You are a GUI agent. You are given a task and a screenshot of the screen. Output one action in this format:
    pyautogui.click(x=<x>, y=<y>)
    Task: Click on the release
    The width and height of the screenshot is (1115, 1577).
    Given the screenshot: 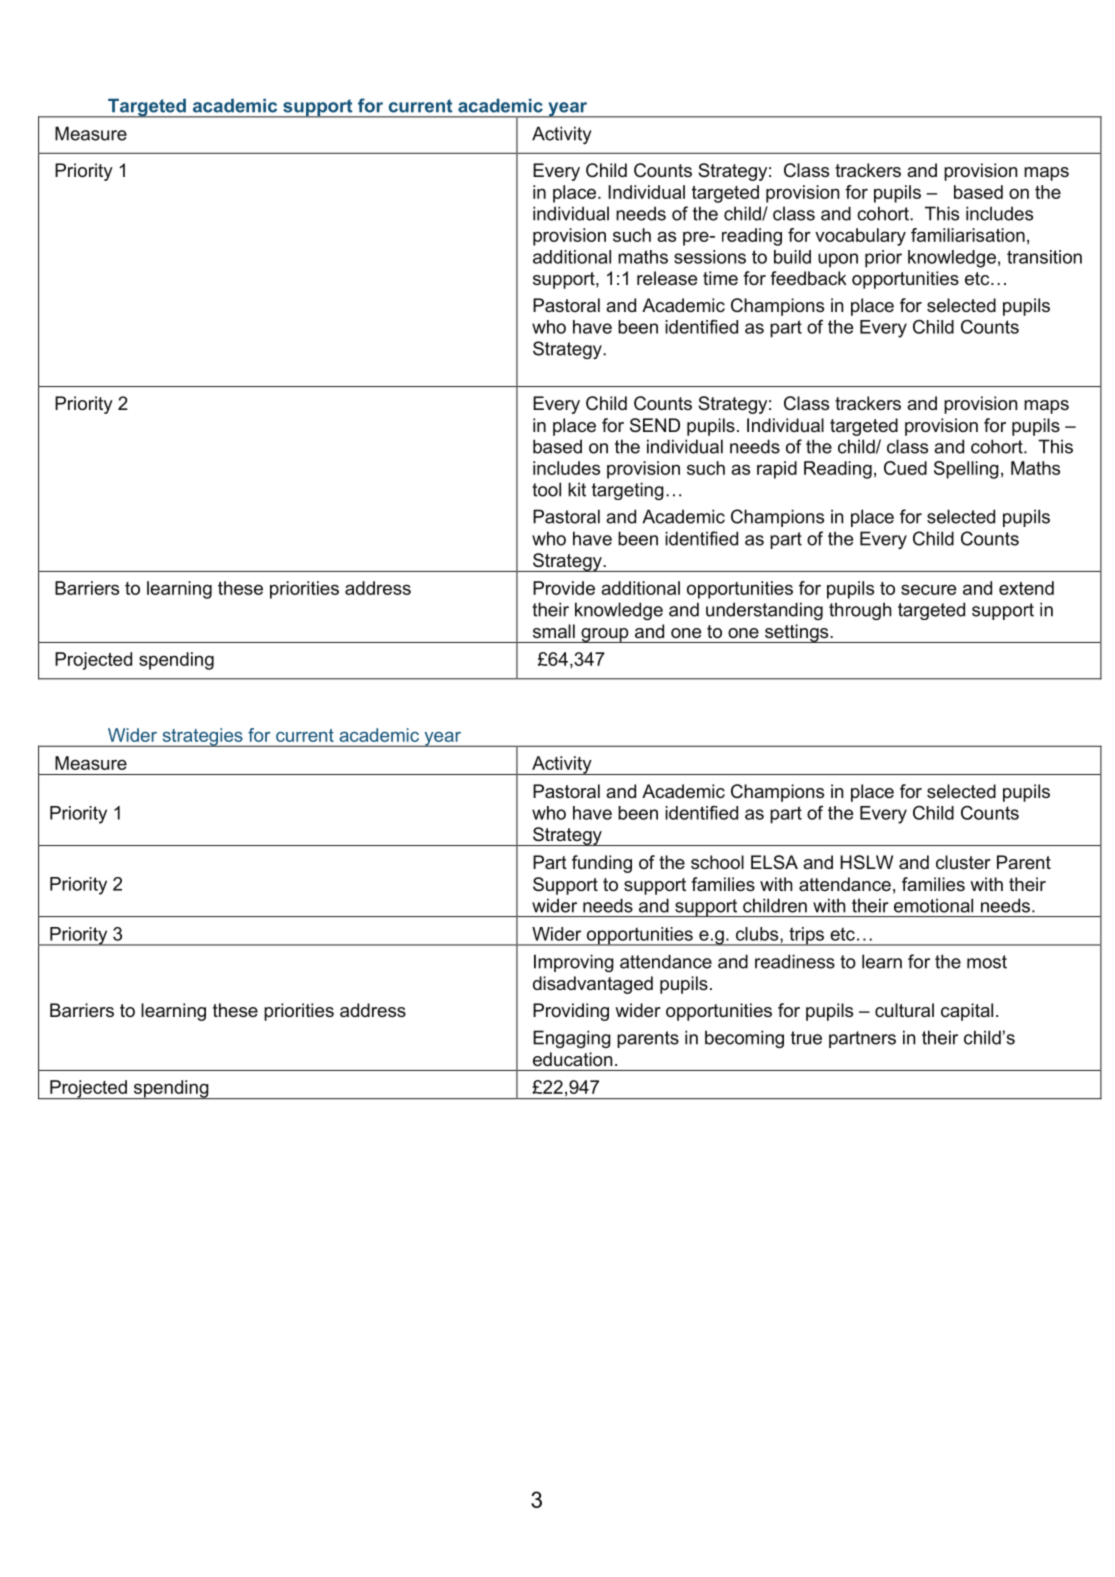 What is the action you would take?
    pyautogui.click(x=667, y=278)
